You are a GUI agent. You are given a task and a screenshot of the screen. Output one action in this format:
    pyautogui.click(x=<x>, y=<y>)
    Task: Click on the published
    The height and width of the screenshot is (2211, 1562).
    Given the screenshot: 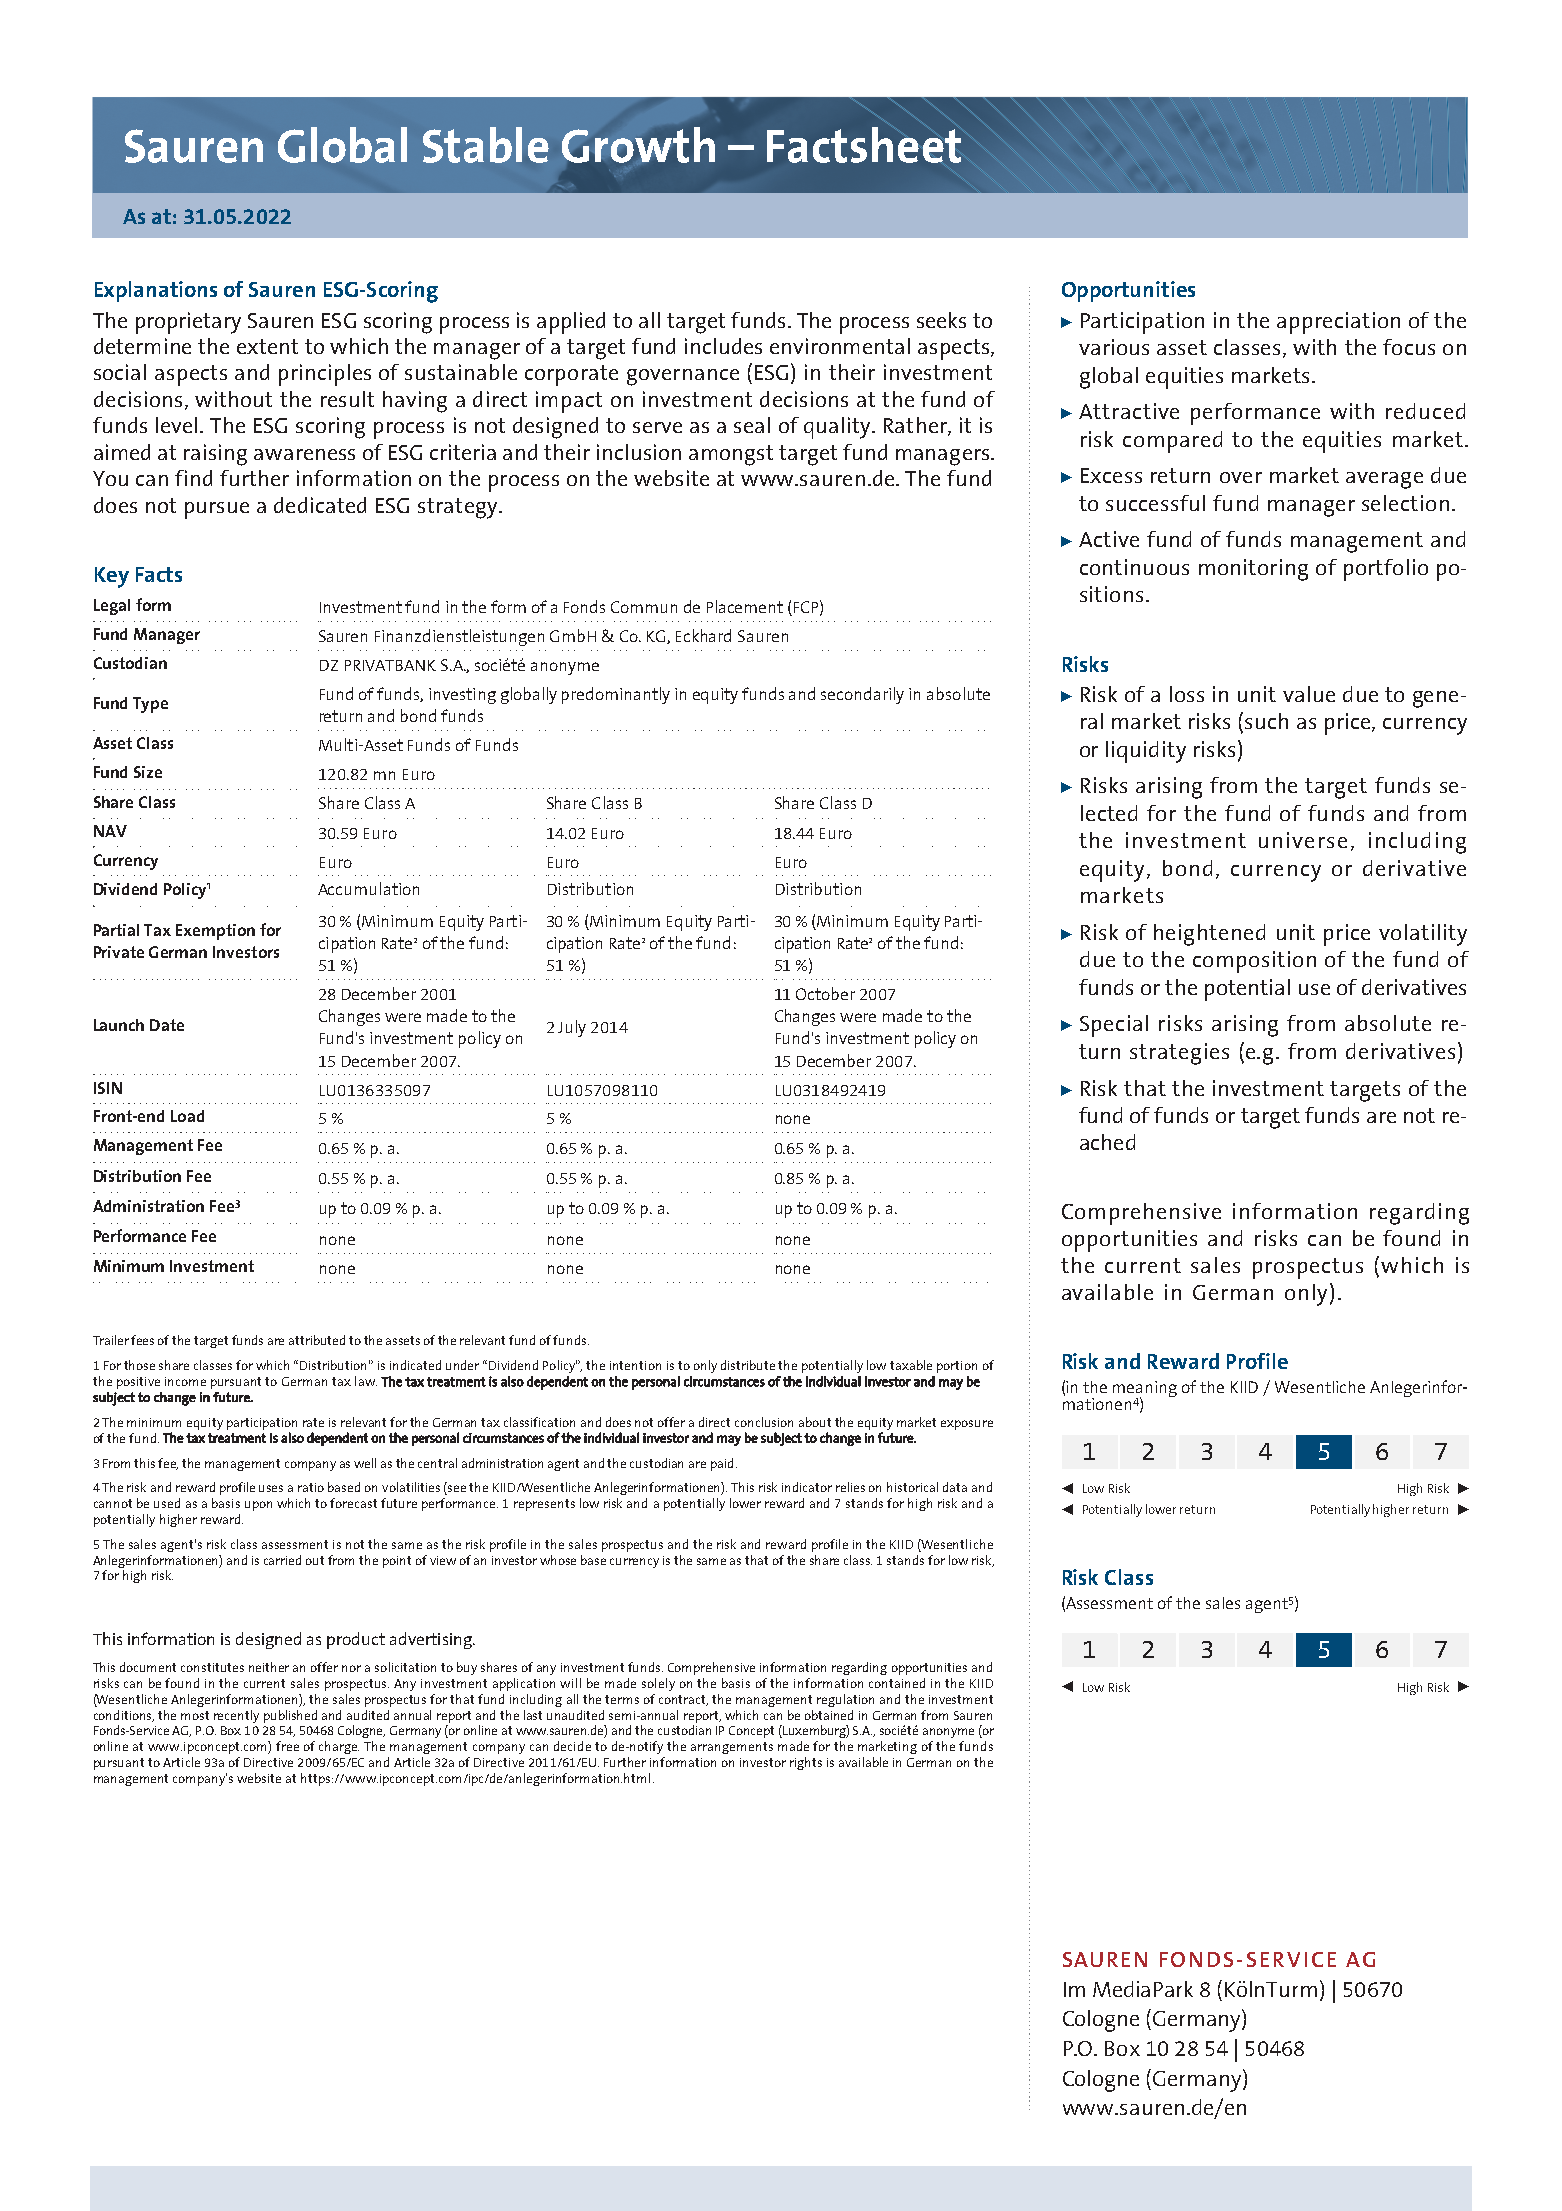 What is the action you would take?
    pyautogui.click(x=290, y=1716)
